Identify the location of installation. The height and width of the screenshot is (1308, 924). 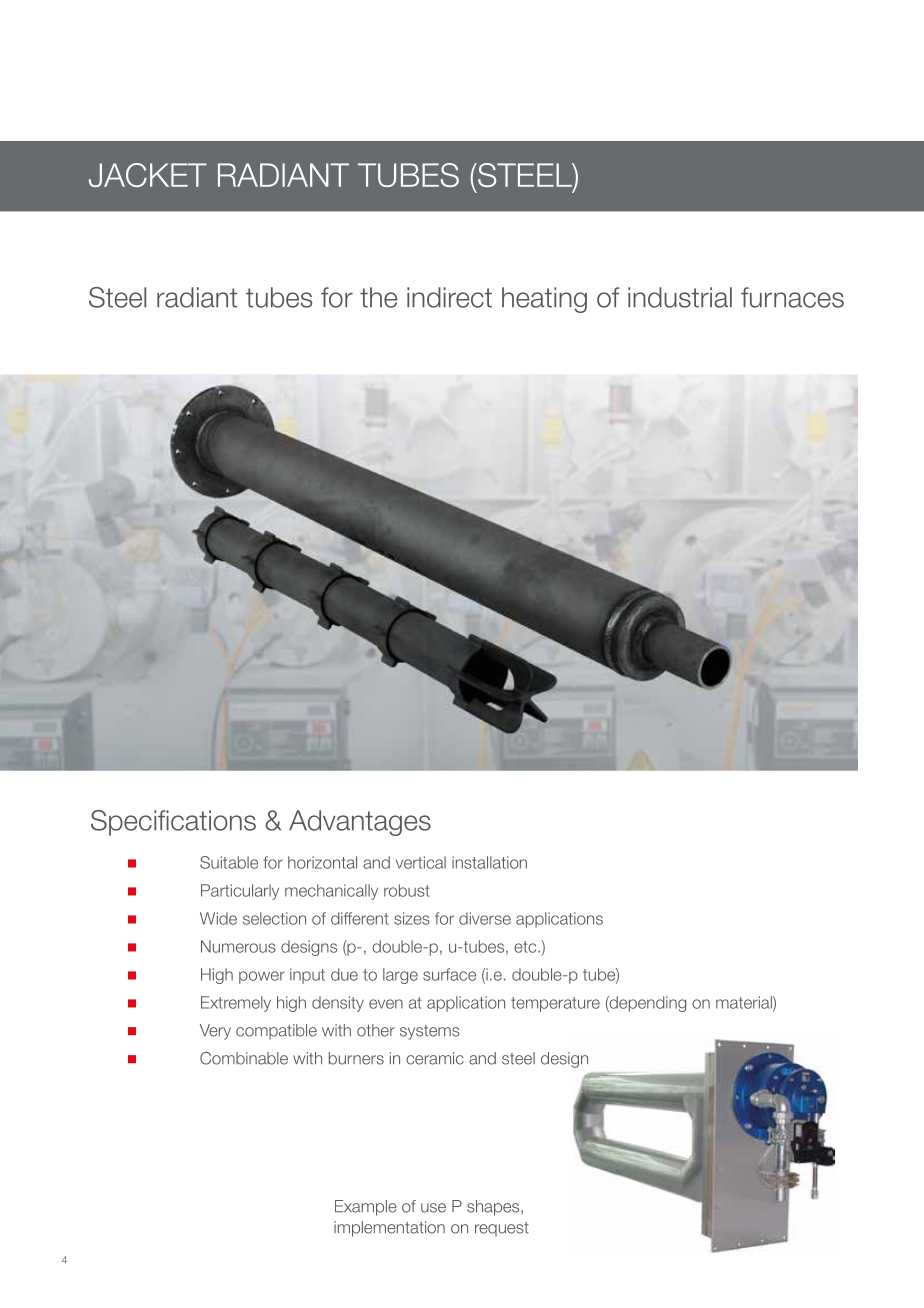
(489, 862).
